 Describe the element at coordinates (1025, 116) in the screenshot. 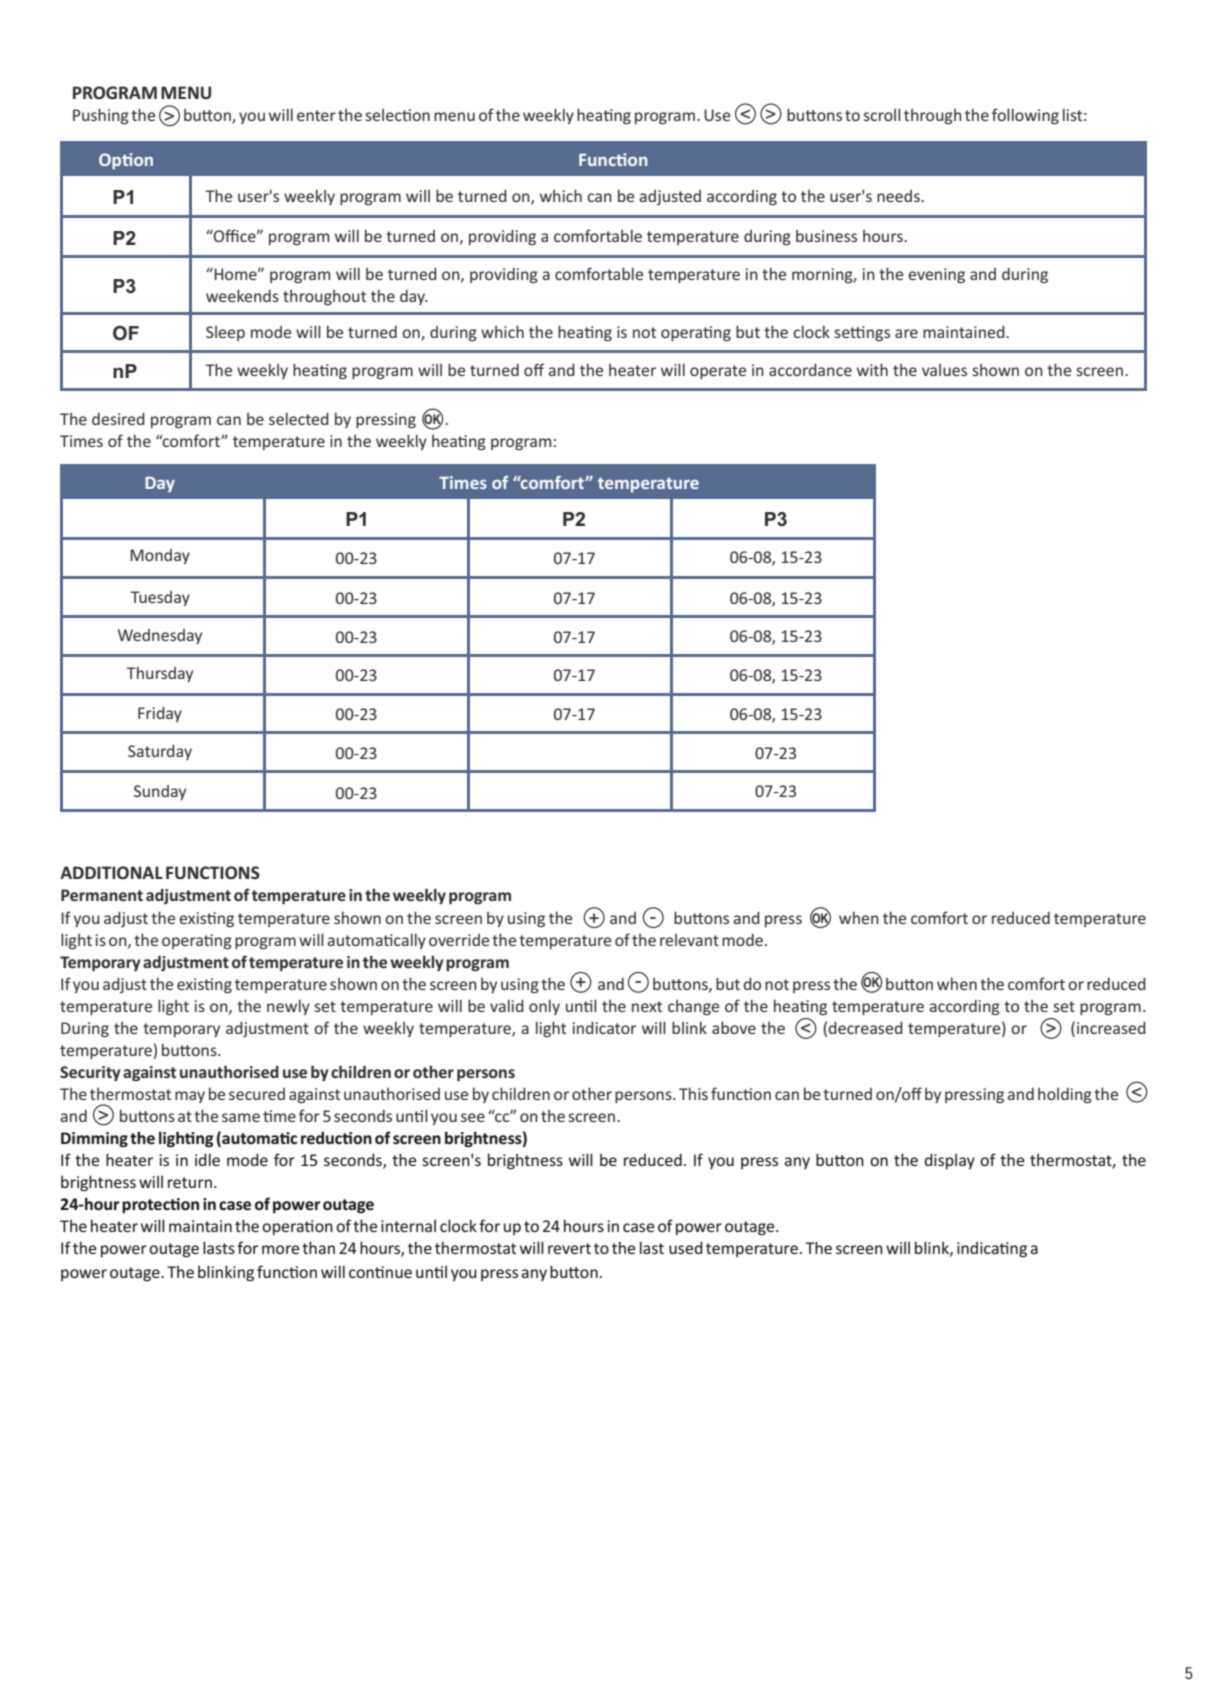

I see `following` at that location.
